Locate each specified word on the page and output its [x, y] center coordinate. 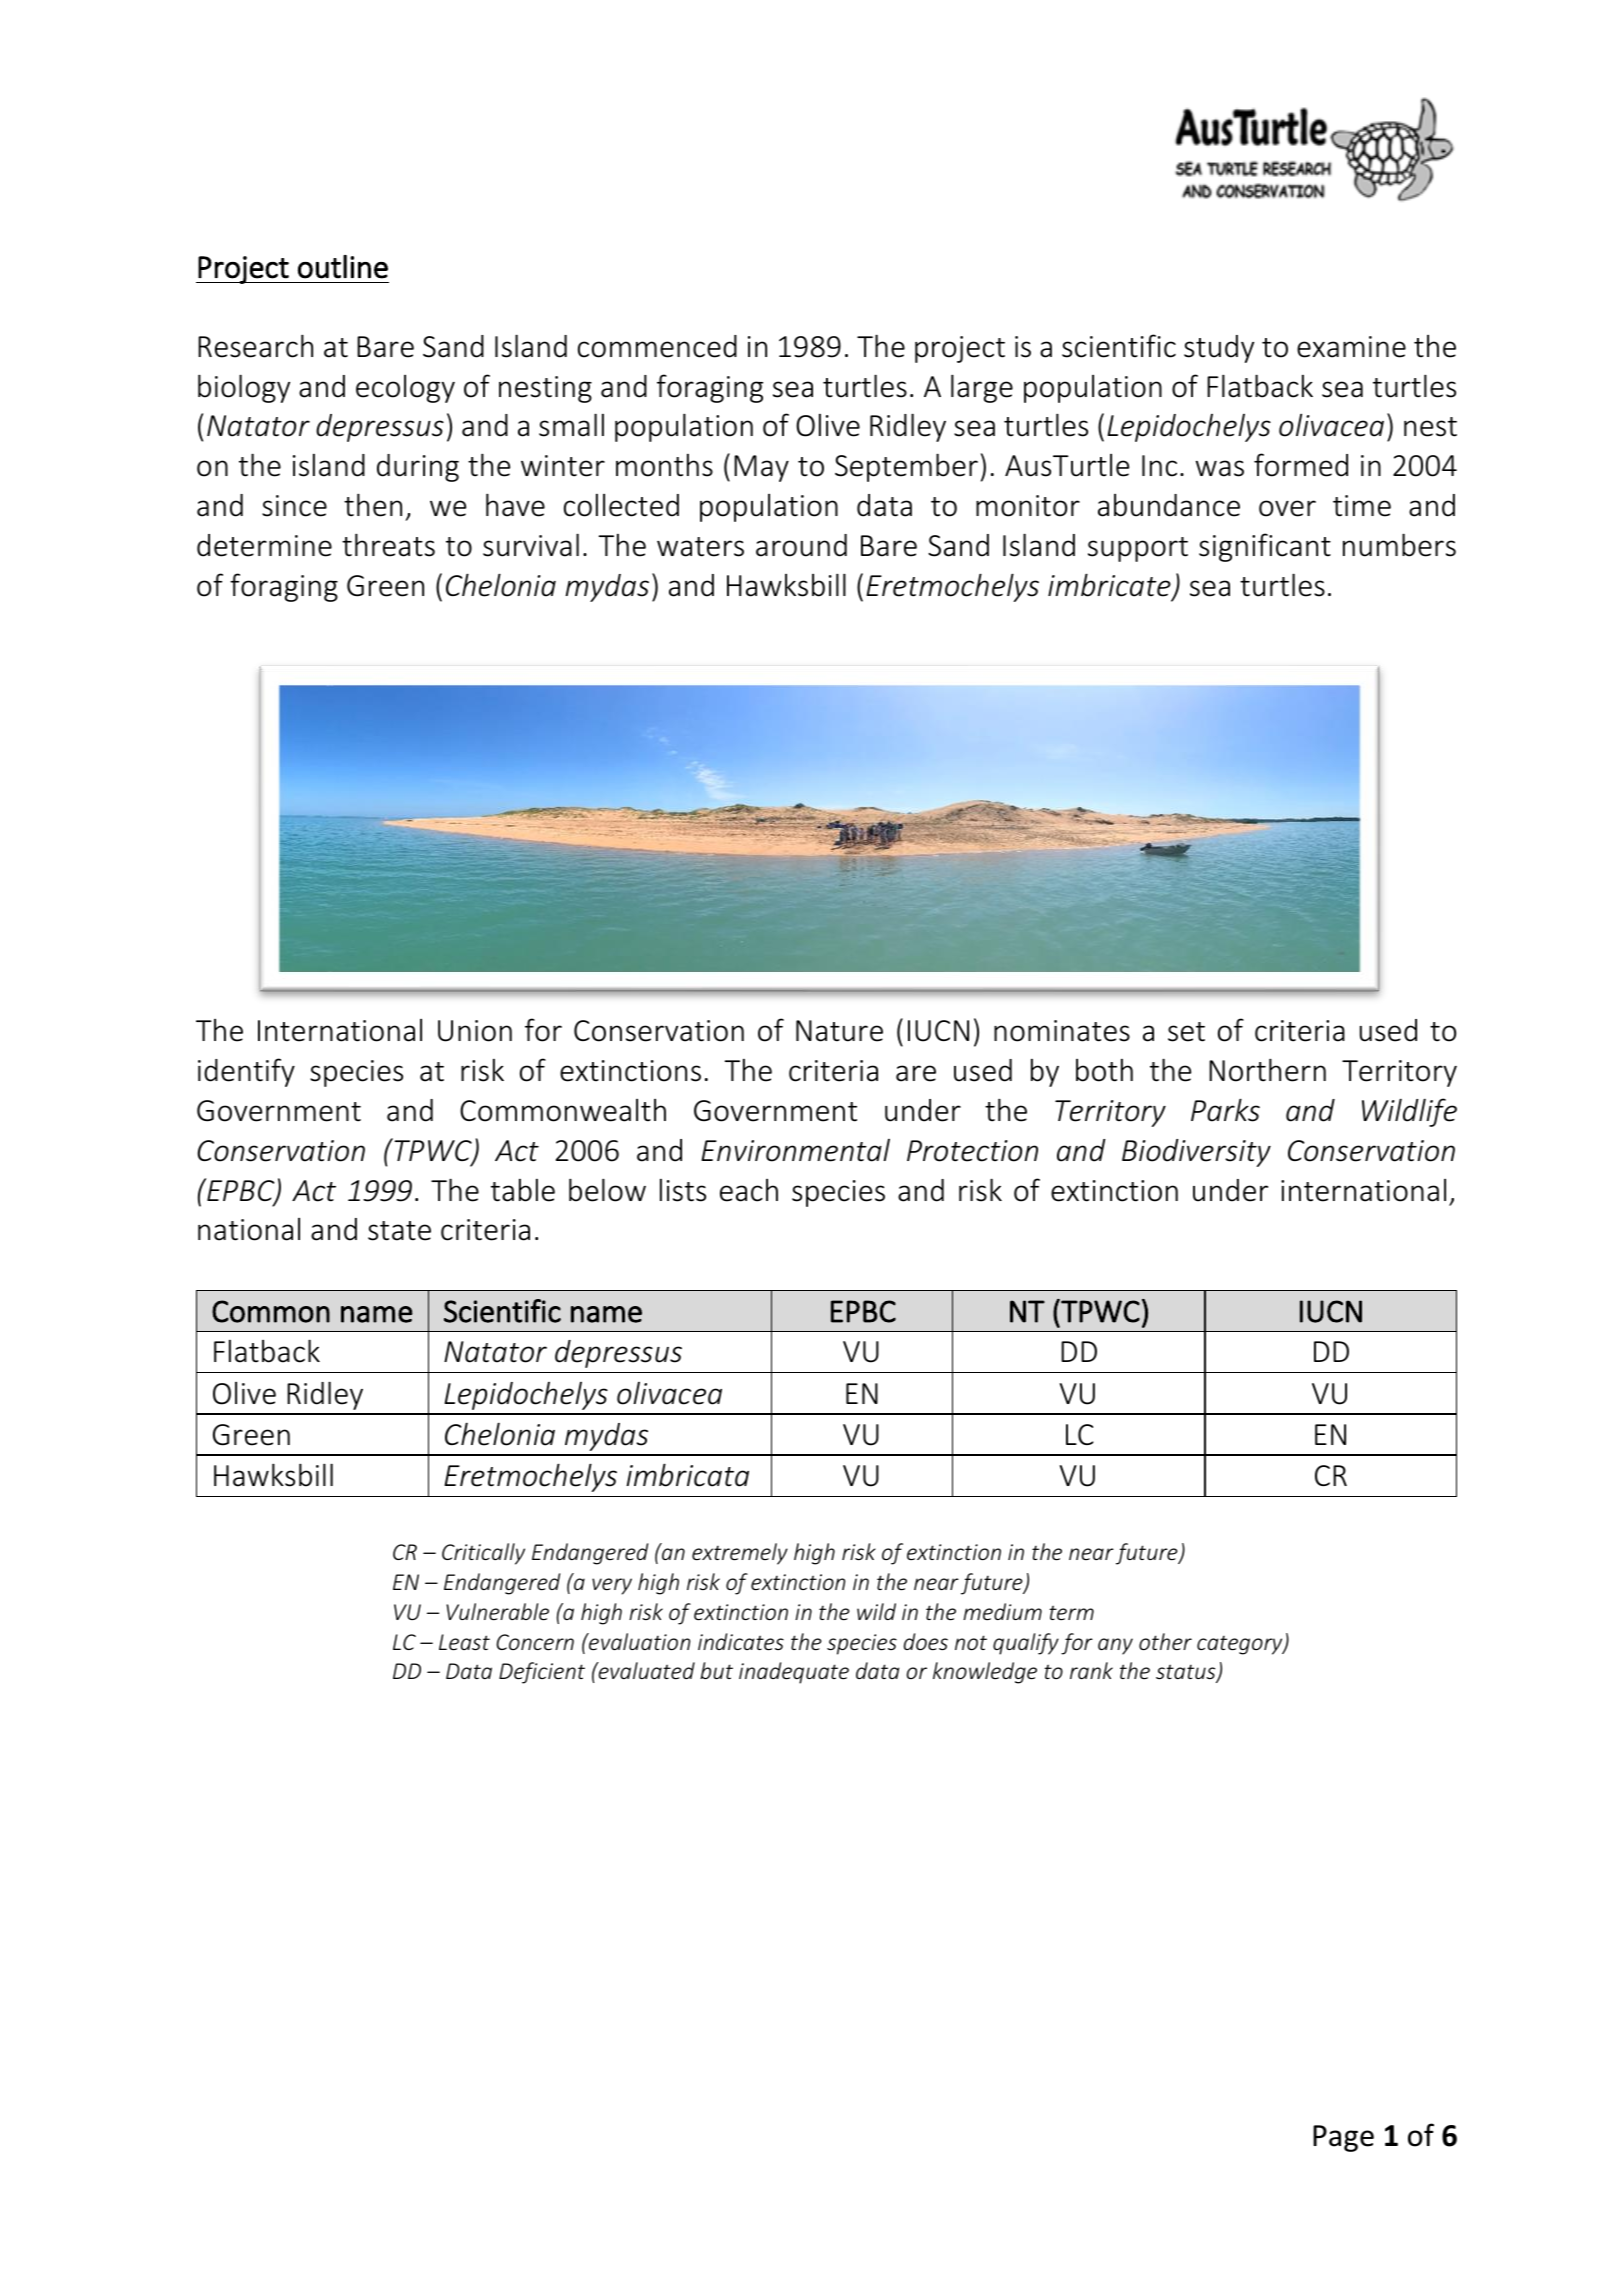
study [1219, 349]
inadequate [794, 1673]
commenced [657, 346]
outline [343, 267]
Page [1343, 2138]
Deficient [542, 1673]
